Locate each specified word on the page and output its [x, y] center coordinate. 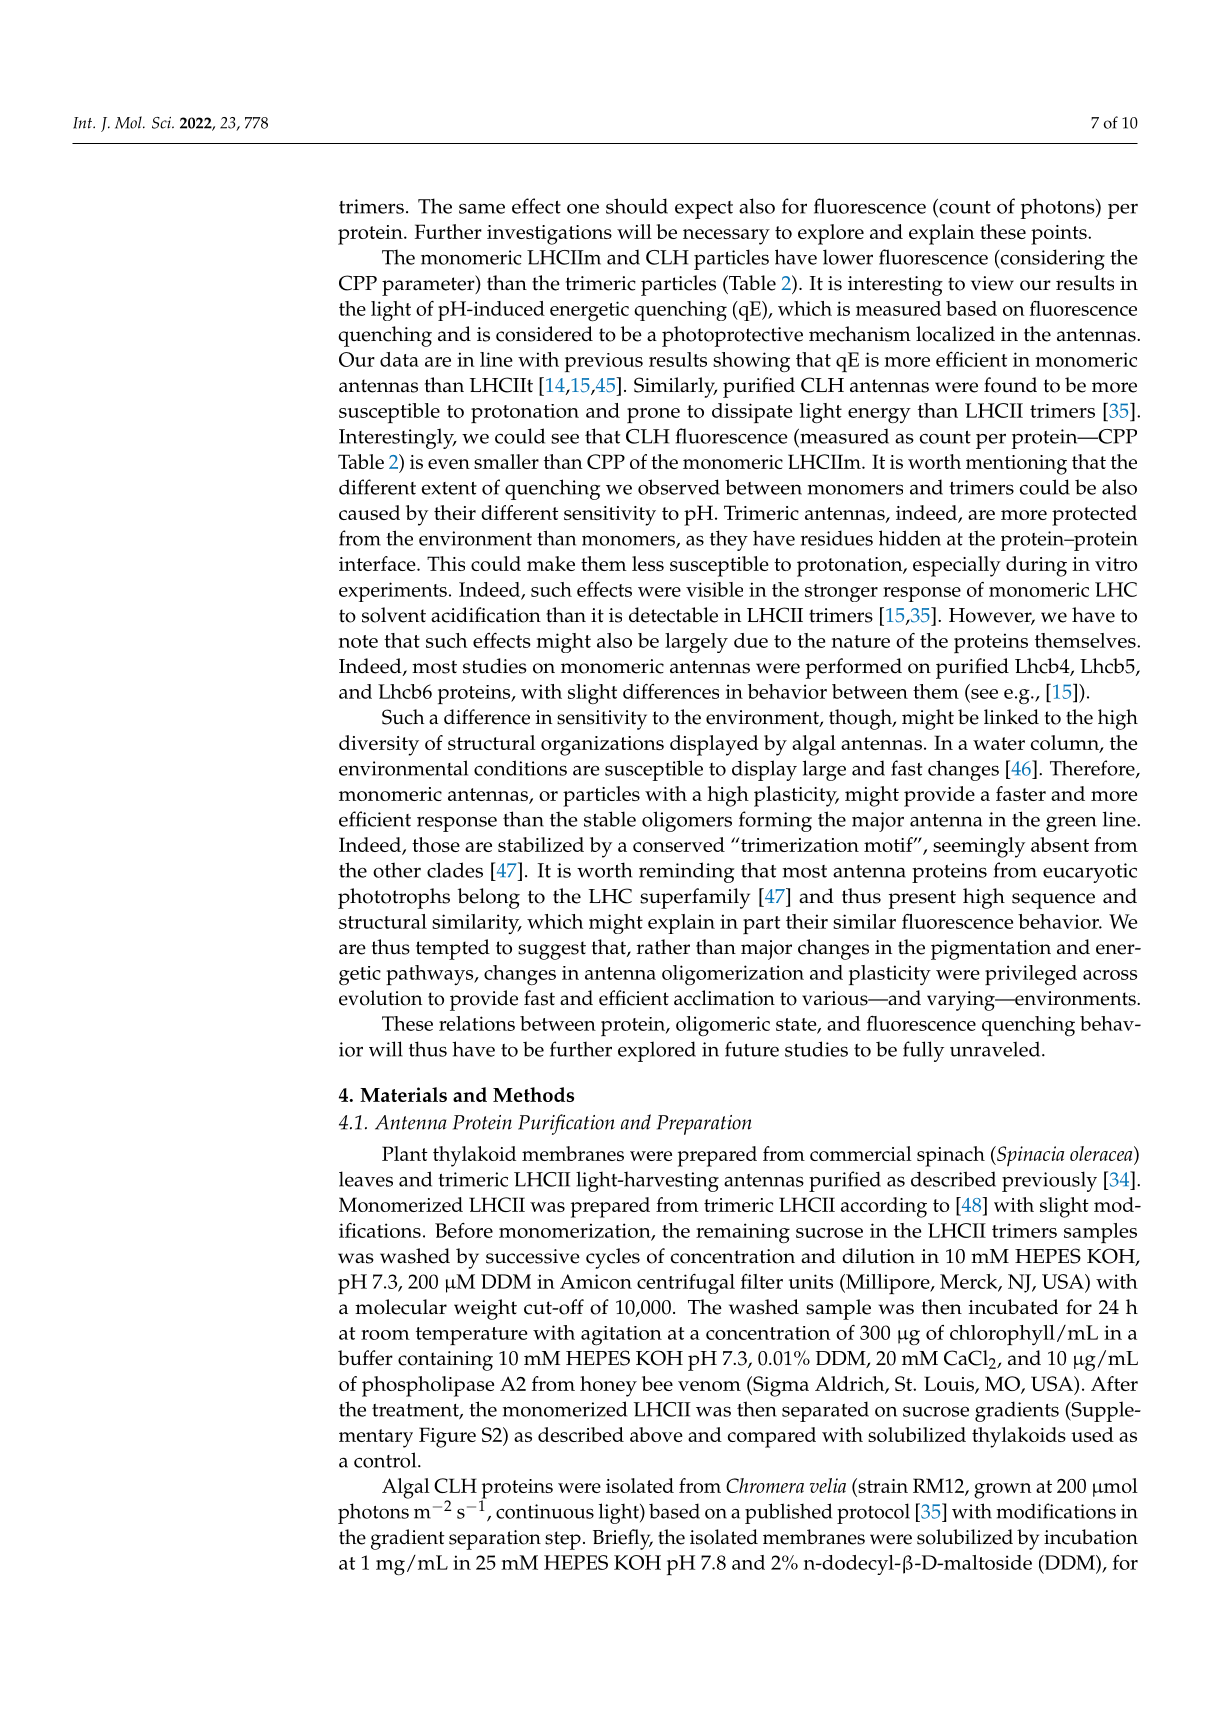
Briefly [623, 1539]
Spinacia [1029, 1156]
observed [679, 487]
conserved [679, 844]
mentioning [1016, 465]
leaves [366, 1179]
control [386, 1460]
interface [378, 563]
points [1060, 235]
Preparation [704, 1125]
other [397, 870]
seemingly [979, 847]
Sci [163, 123]
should [637, 206]
